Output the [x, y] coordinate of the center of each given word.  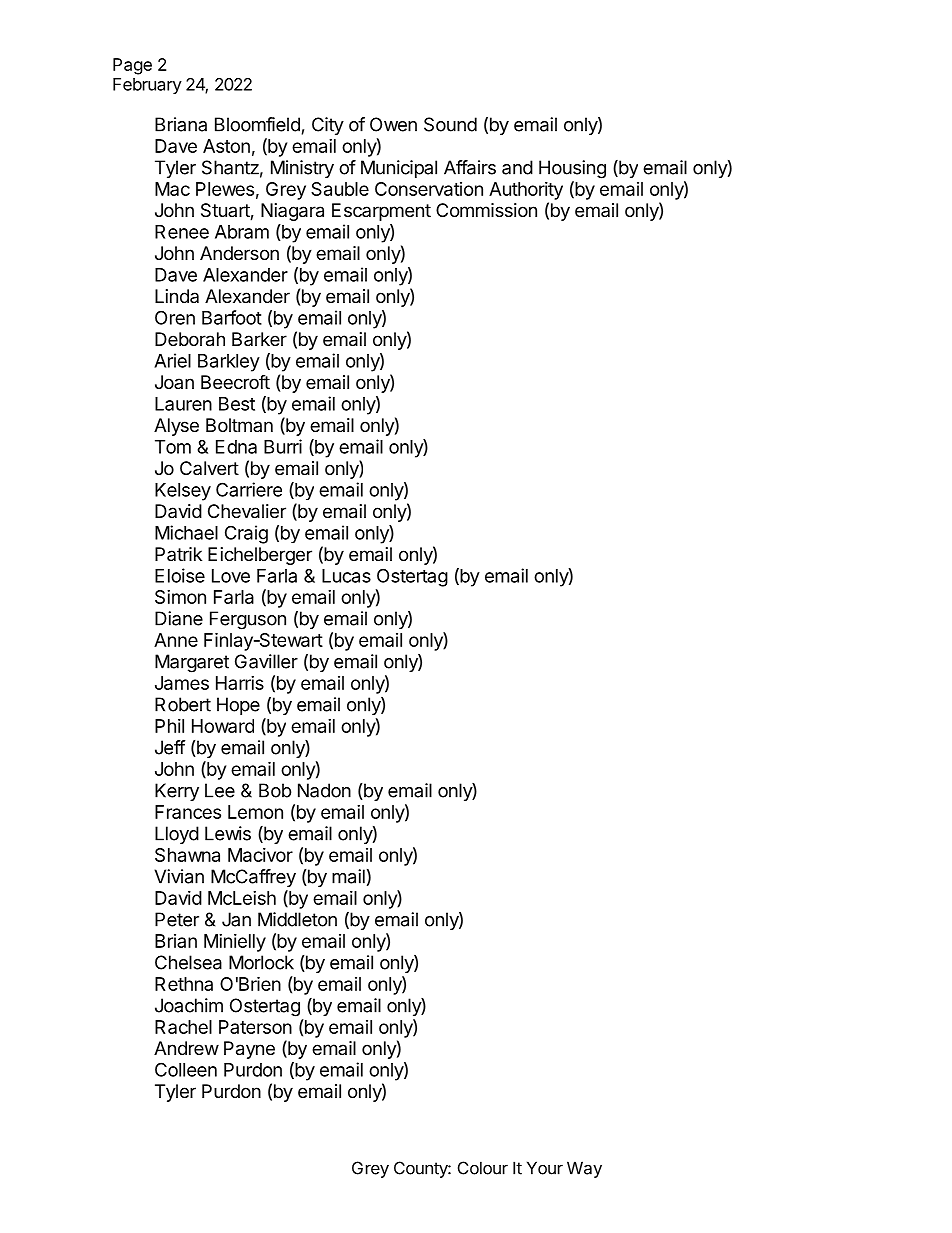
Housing [572, 169]
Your [545, 1168]
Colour [483, 1168]
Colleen [186, 1069]
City [328, 126]
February [147, 86]
